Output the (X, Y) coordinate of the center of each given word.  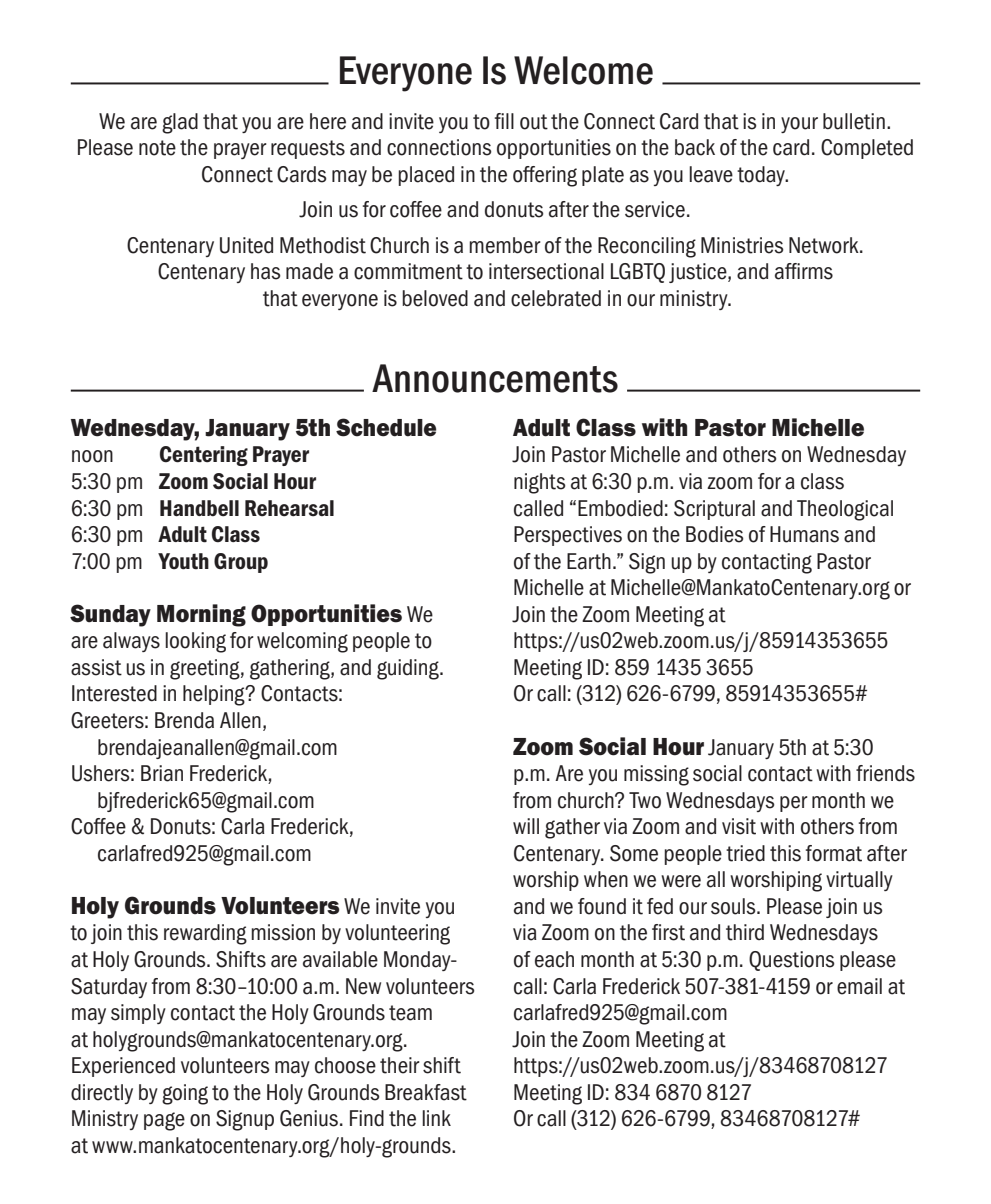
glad (180, 123)
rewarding (205, 934)
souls (734, 906)
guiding (409, 669)
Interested (114, 693)
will (526, 826)
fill (504, 121)
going (185, 1094)
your (799, 125)
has (266, 271)
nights (540, 483)
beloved (435, 298)
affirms (804, 271)
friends (885, 773)
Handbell (199, 508)
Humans (804, 534)
